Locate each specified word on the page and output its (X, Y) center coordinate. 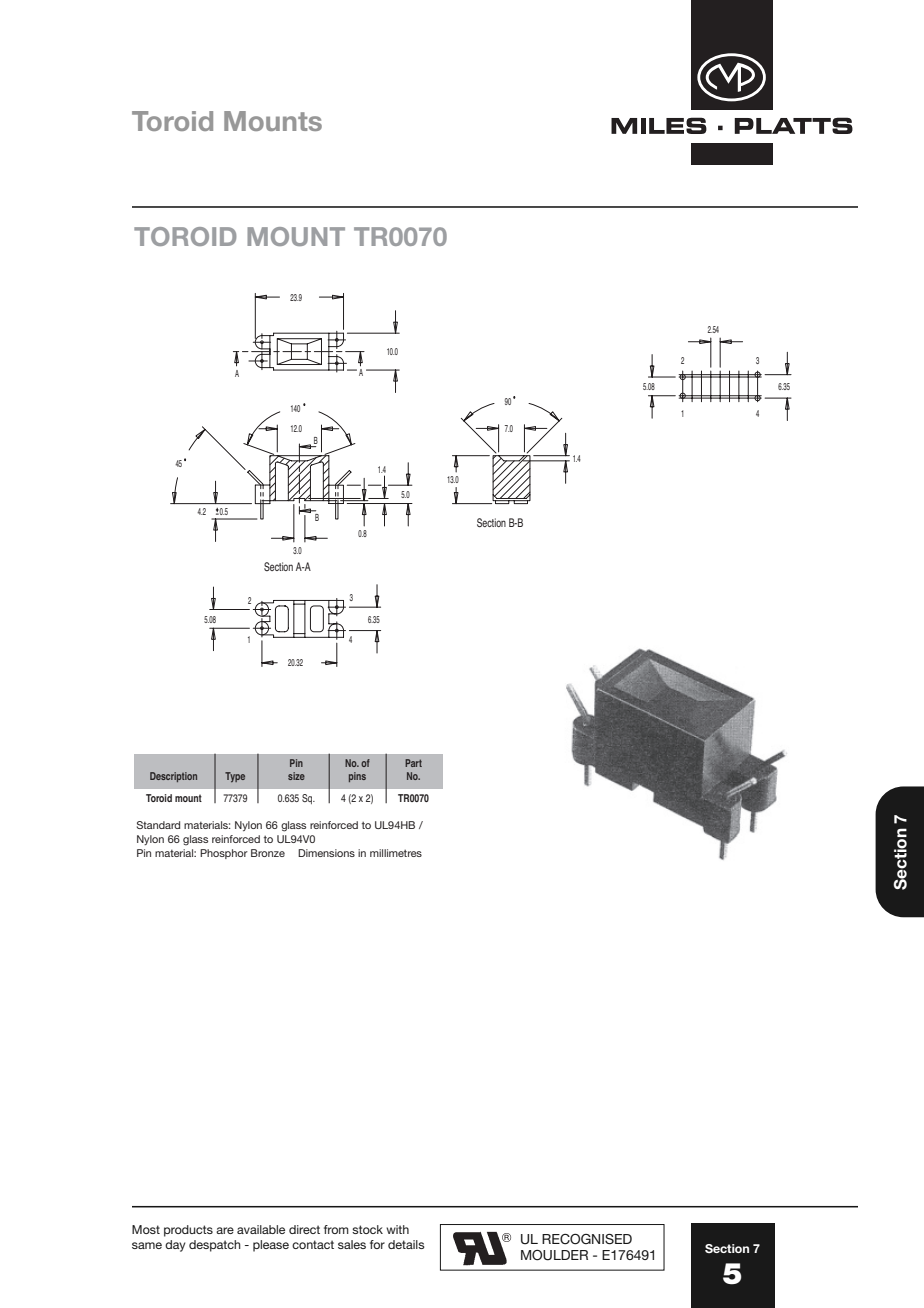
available (261, 1229)
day (175, 1246)
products (188, 1231)
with (397, 1229)
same (147, 1245)
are (225, 1230)
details (406, 1244)
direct (304, 1229)
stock (367, 1229)
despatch (215, 1246)
